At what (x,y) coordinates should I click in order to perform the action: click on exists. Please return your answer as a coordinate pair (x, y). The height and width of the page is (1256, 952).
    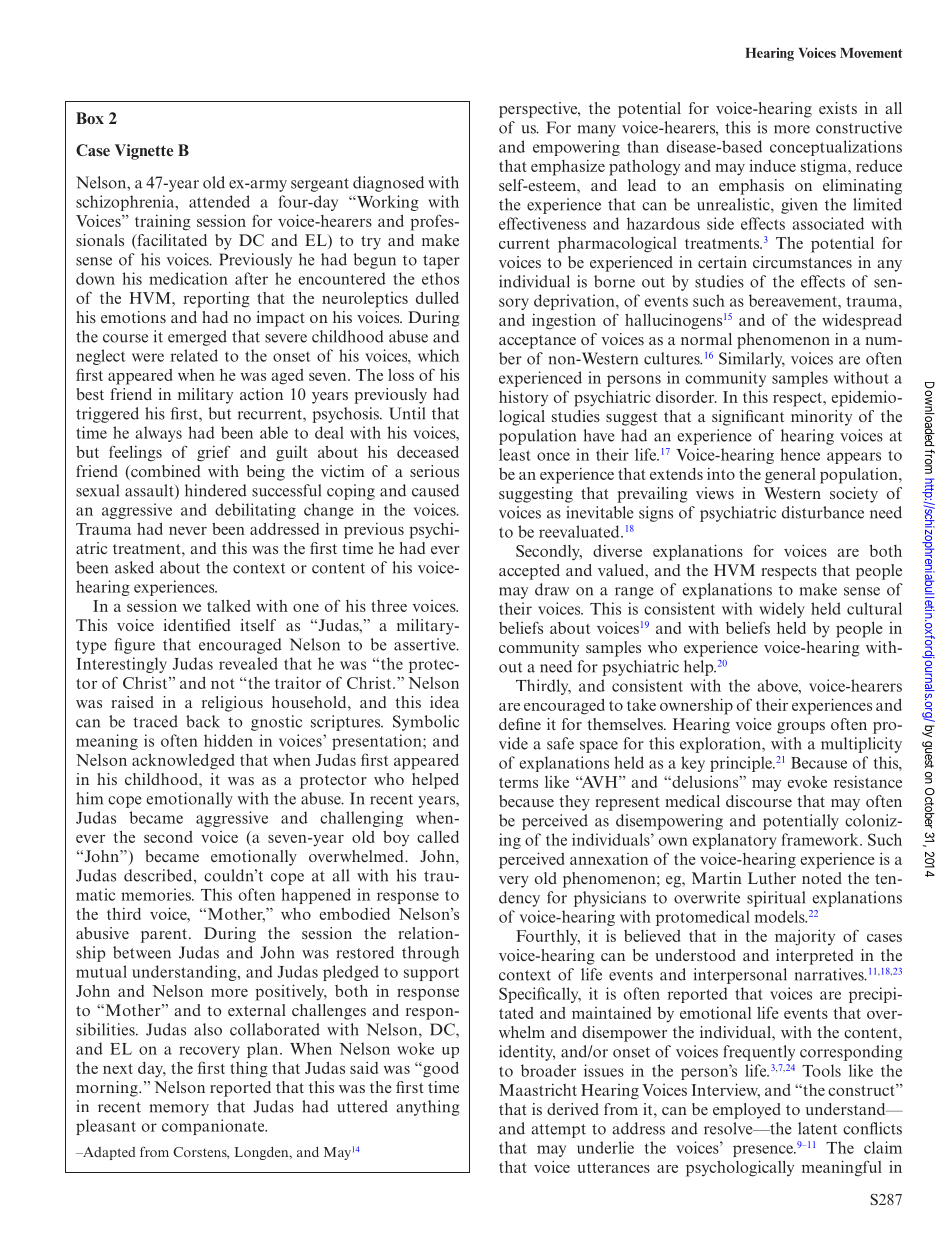
    Looking at the image, I should click on (838, 108).
